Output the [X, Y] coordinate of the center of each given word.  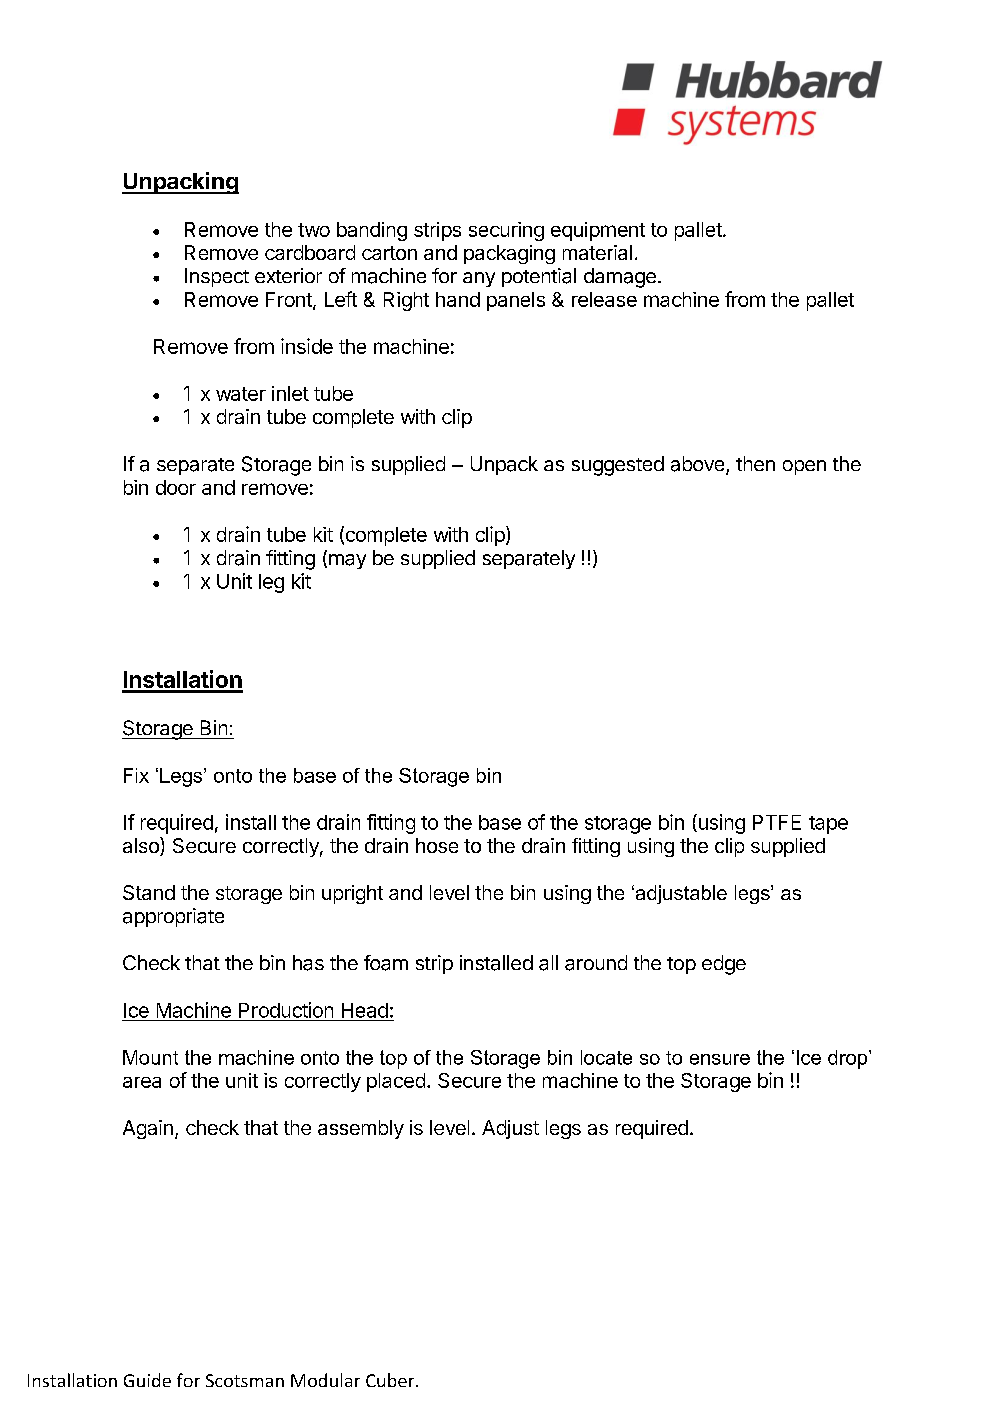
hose [437, 845]
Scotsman [245, 1380]
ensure [720, 1059]
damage [620, 278]
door [176, 487]
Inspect [217, 277]
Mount [150, 1057]
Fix [136, 775]
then [755, 463]
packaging [509, 254]
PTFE [777, 822]
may [347, 561]
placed [396, 1082]
